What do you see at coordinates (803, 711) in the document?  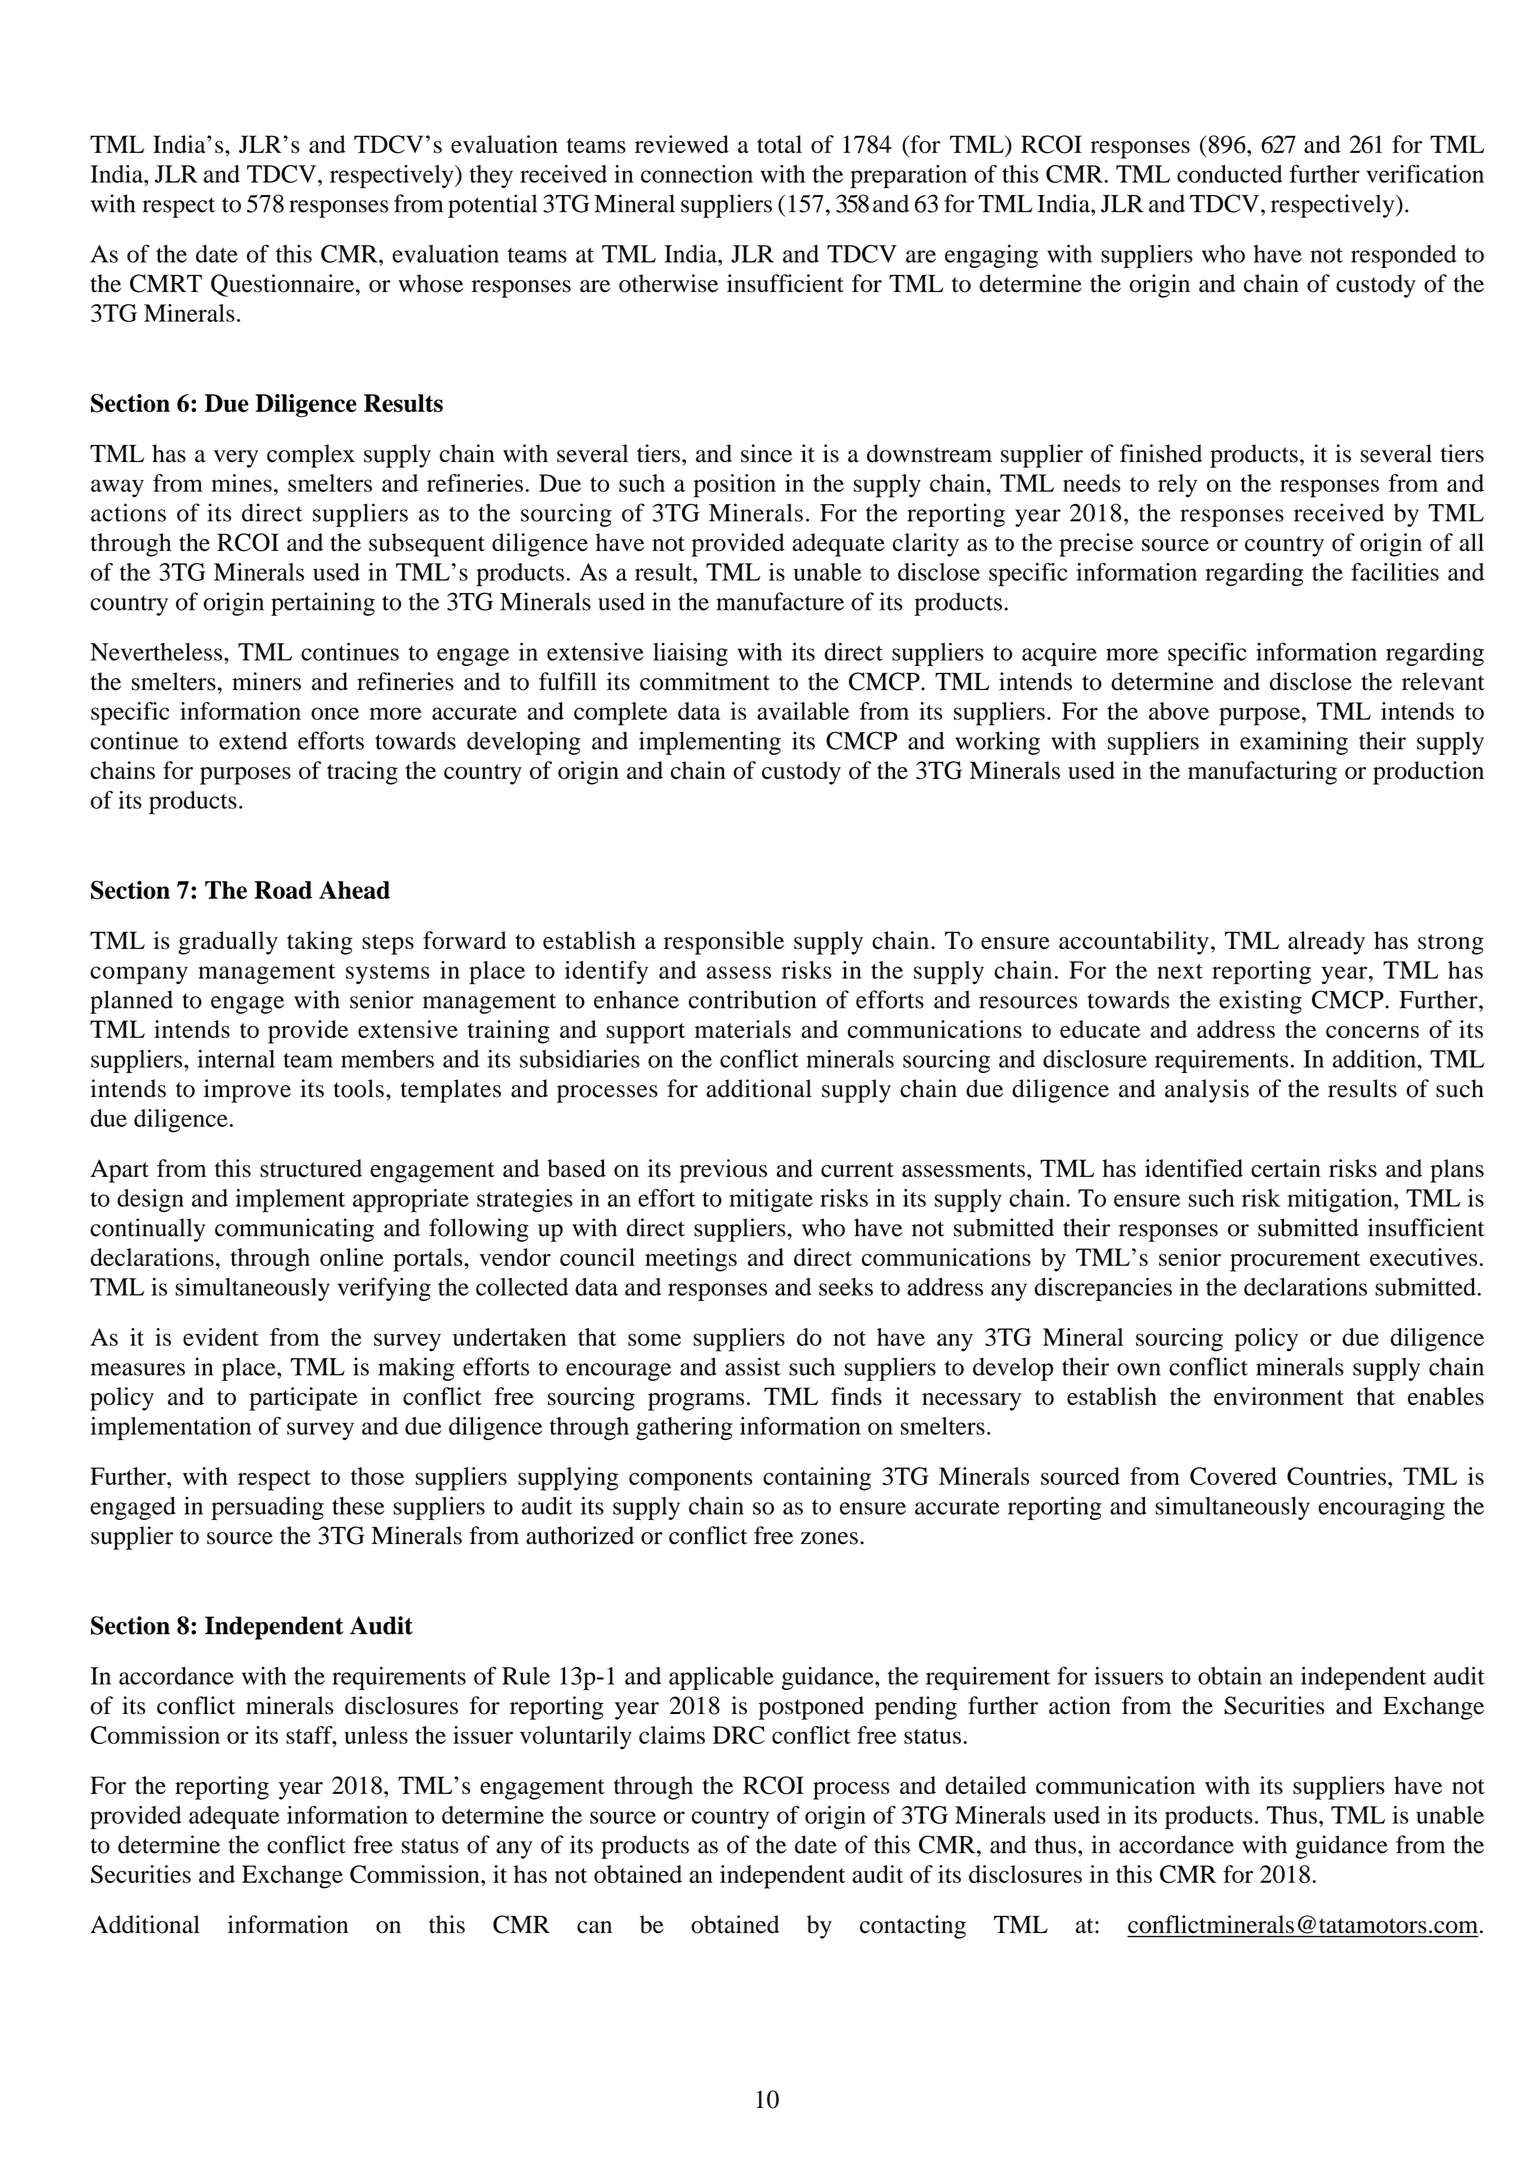 I see `available` at bounding box center [803, 711].
